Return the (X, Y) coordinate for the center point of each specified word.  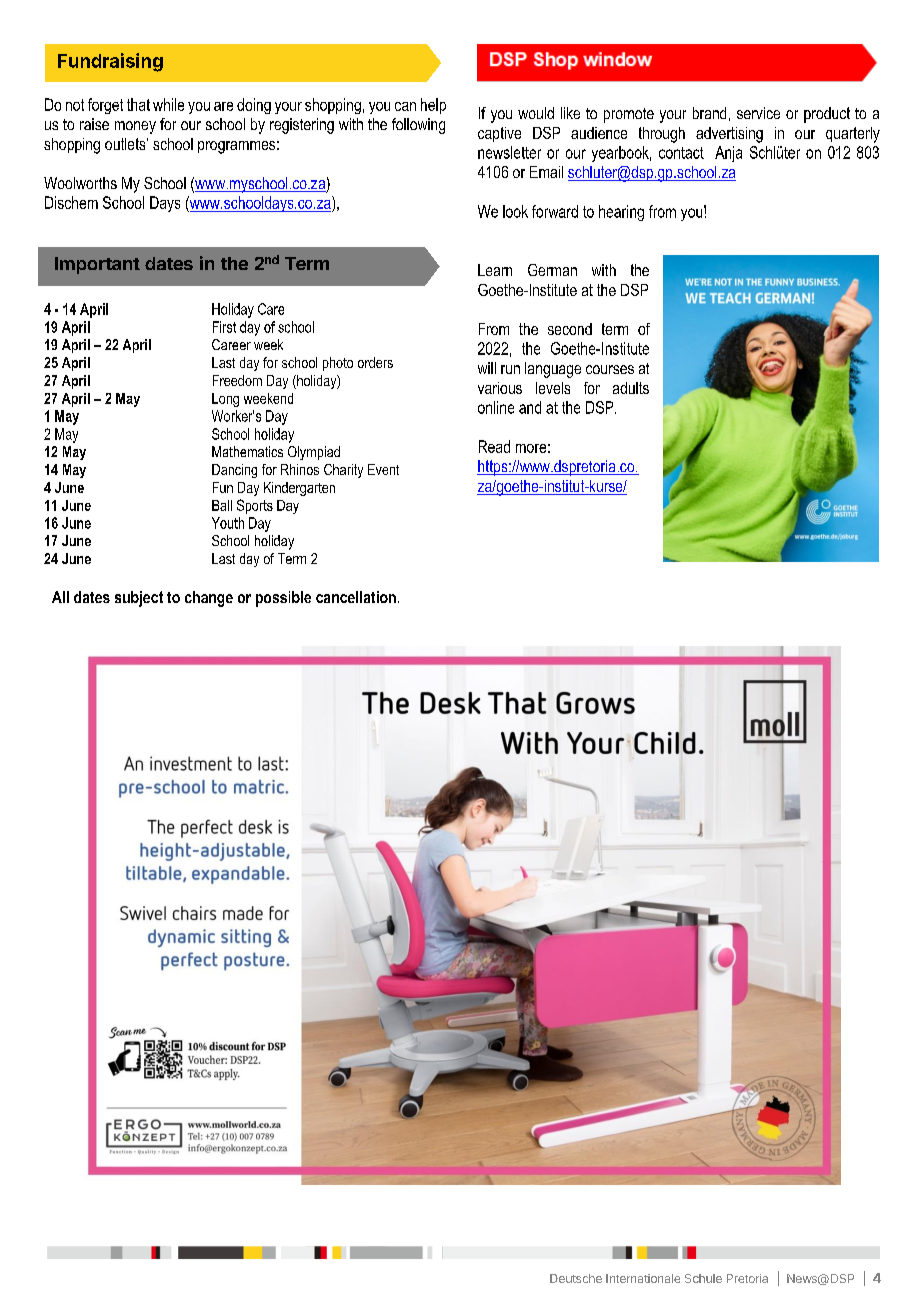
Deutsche (576, 1278)
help (433, 106)
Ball (222, 505)
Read (494, 446)
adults (631, 388)
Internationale (643, 1278)
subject (139, 599)
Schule (703, 1278)
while (168, 104)
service (758, 113)
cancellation (356, 597)
